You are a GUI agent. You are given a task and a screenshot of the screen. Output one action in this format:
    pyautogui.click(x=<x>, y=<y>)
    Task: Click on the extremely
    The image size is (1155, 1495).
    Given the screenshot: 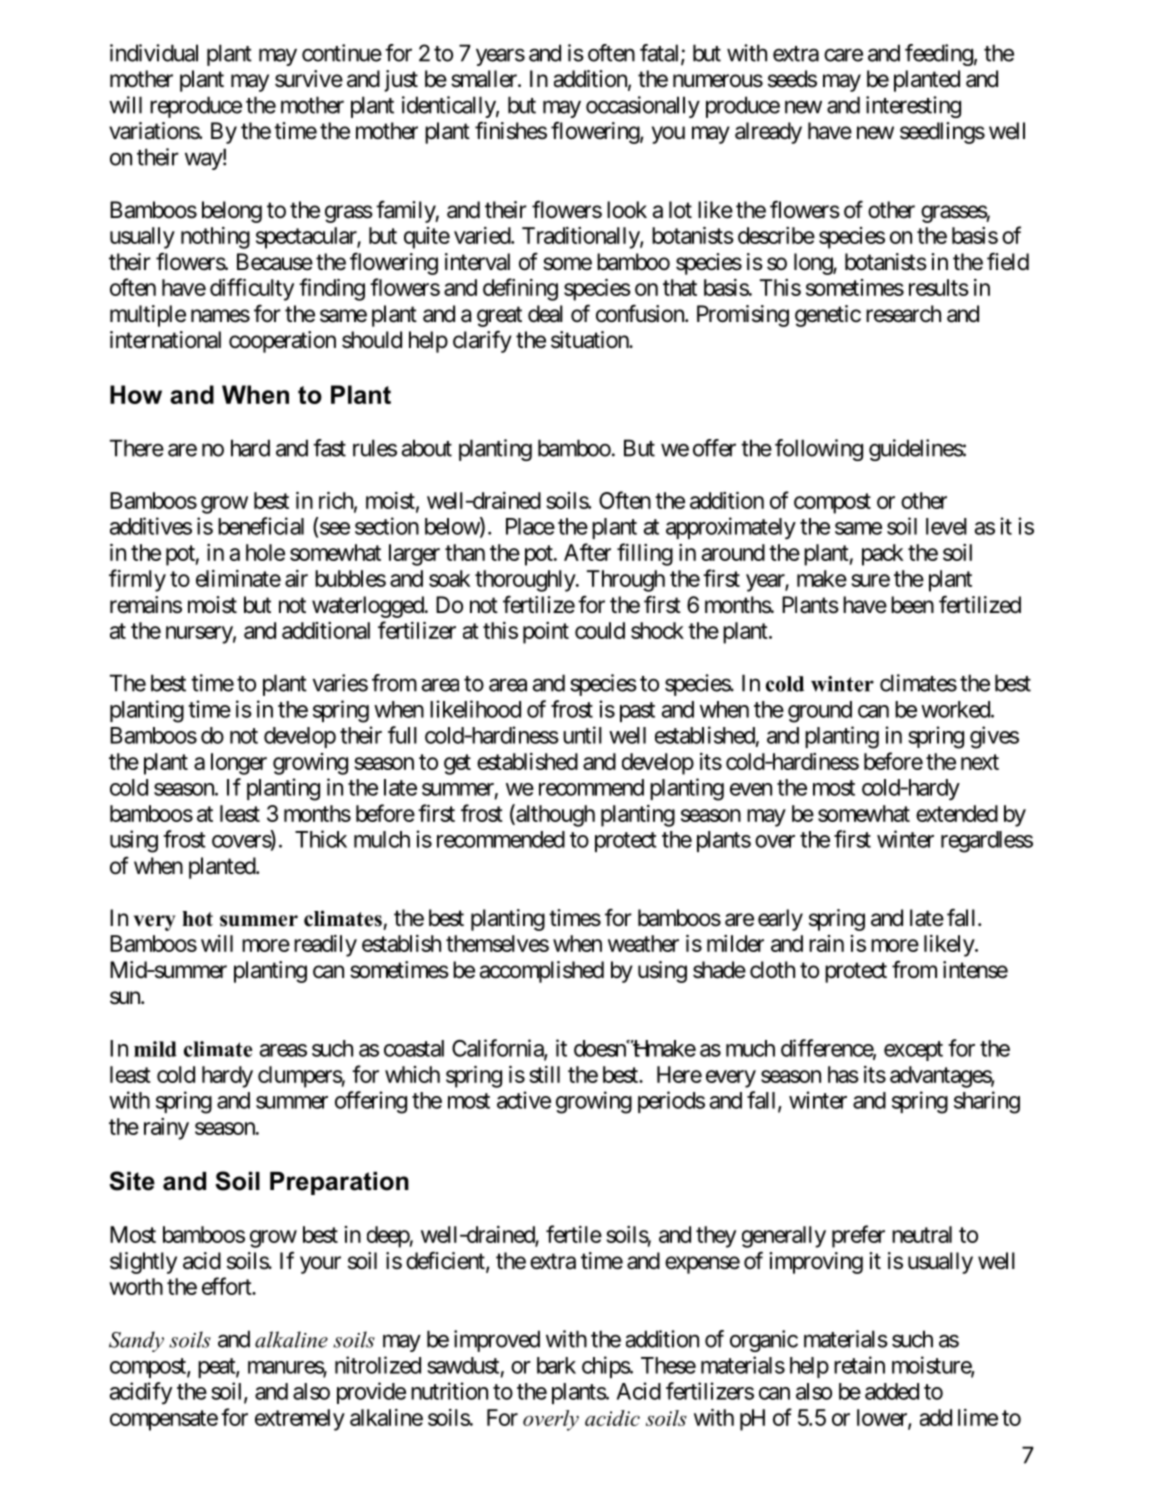 What is the action you would take?
    pyautogui.click(x=300, y=1420)
